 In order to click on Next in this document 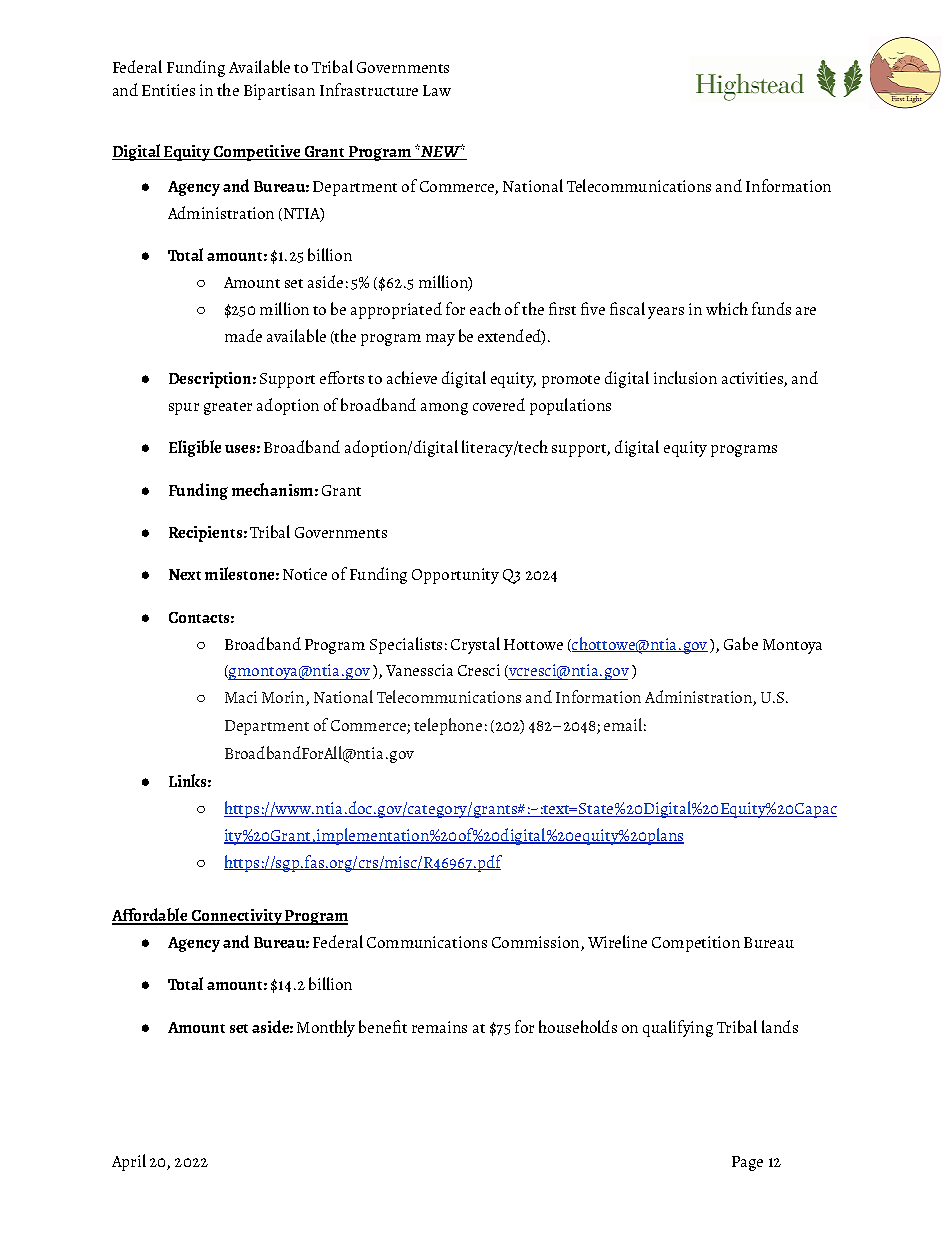, I will do `click(185, 574)`.
